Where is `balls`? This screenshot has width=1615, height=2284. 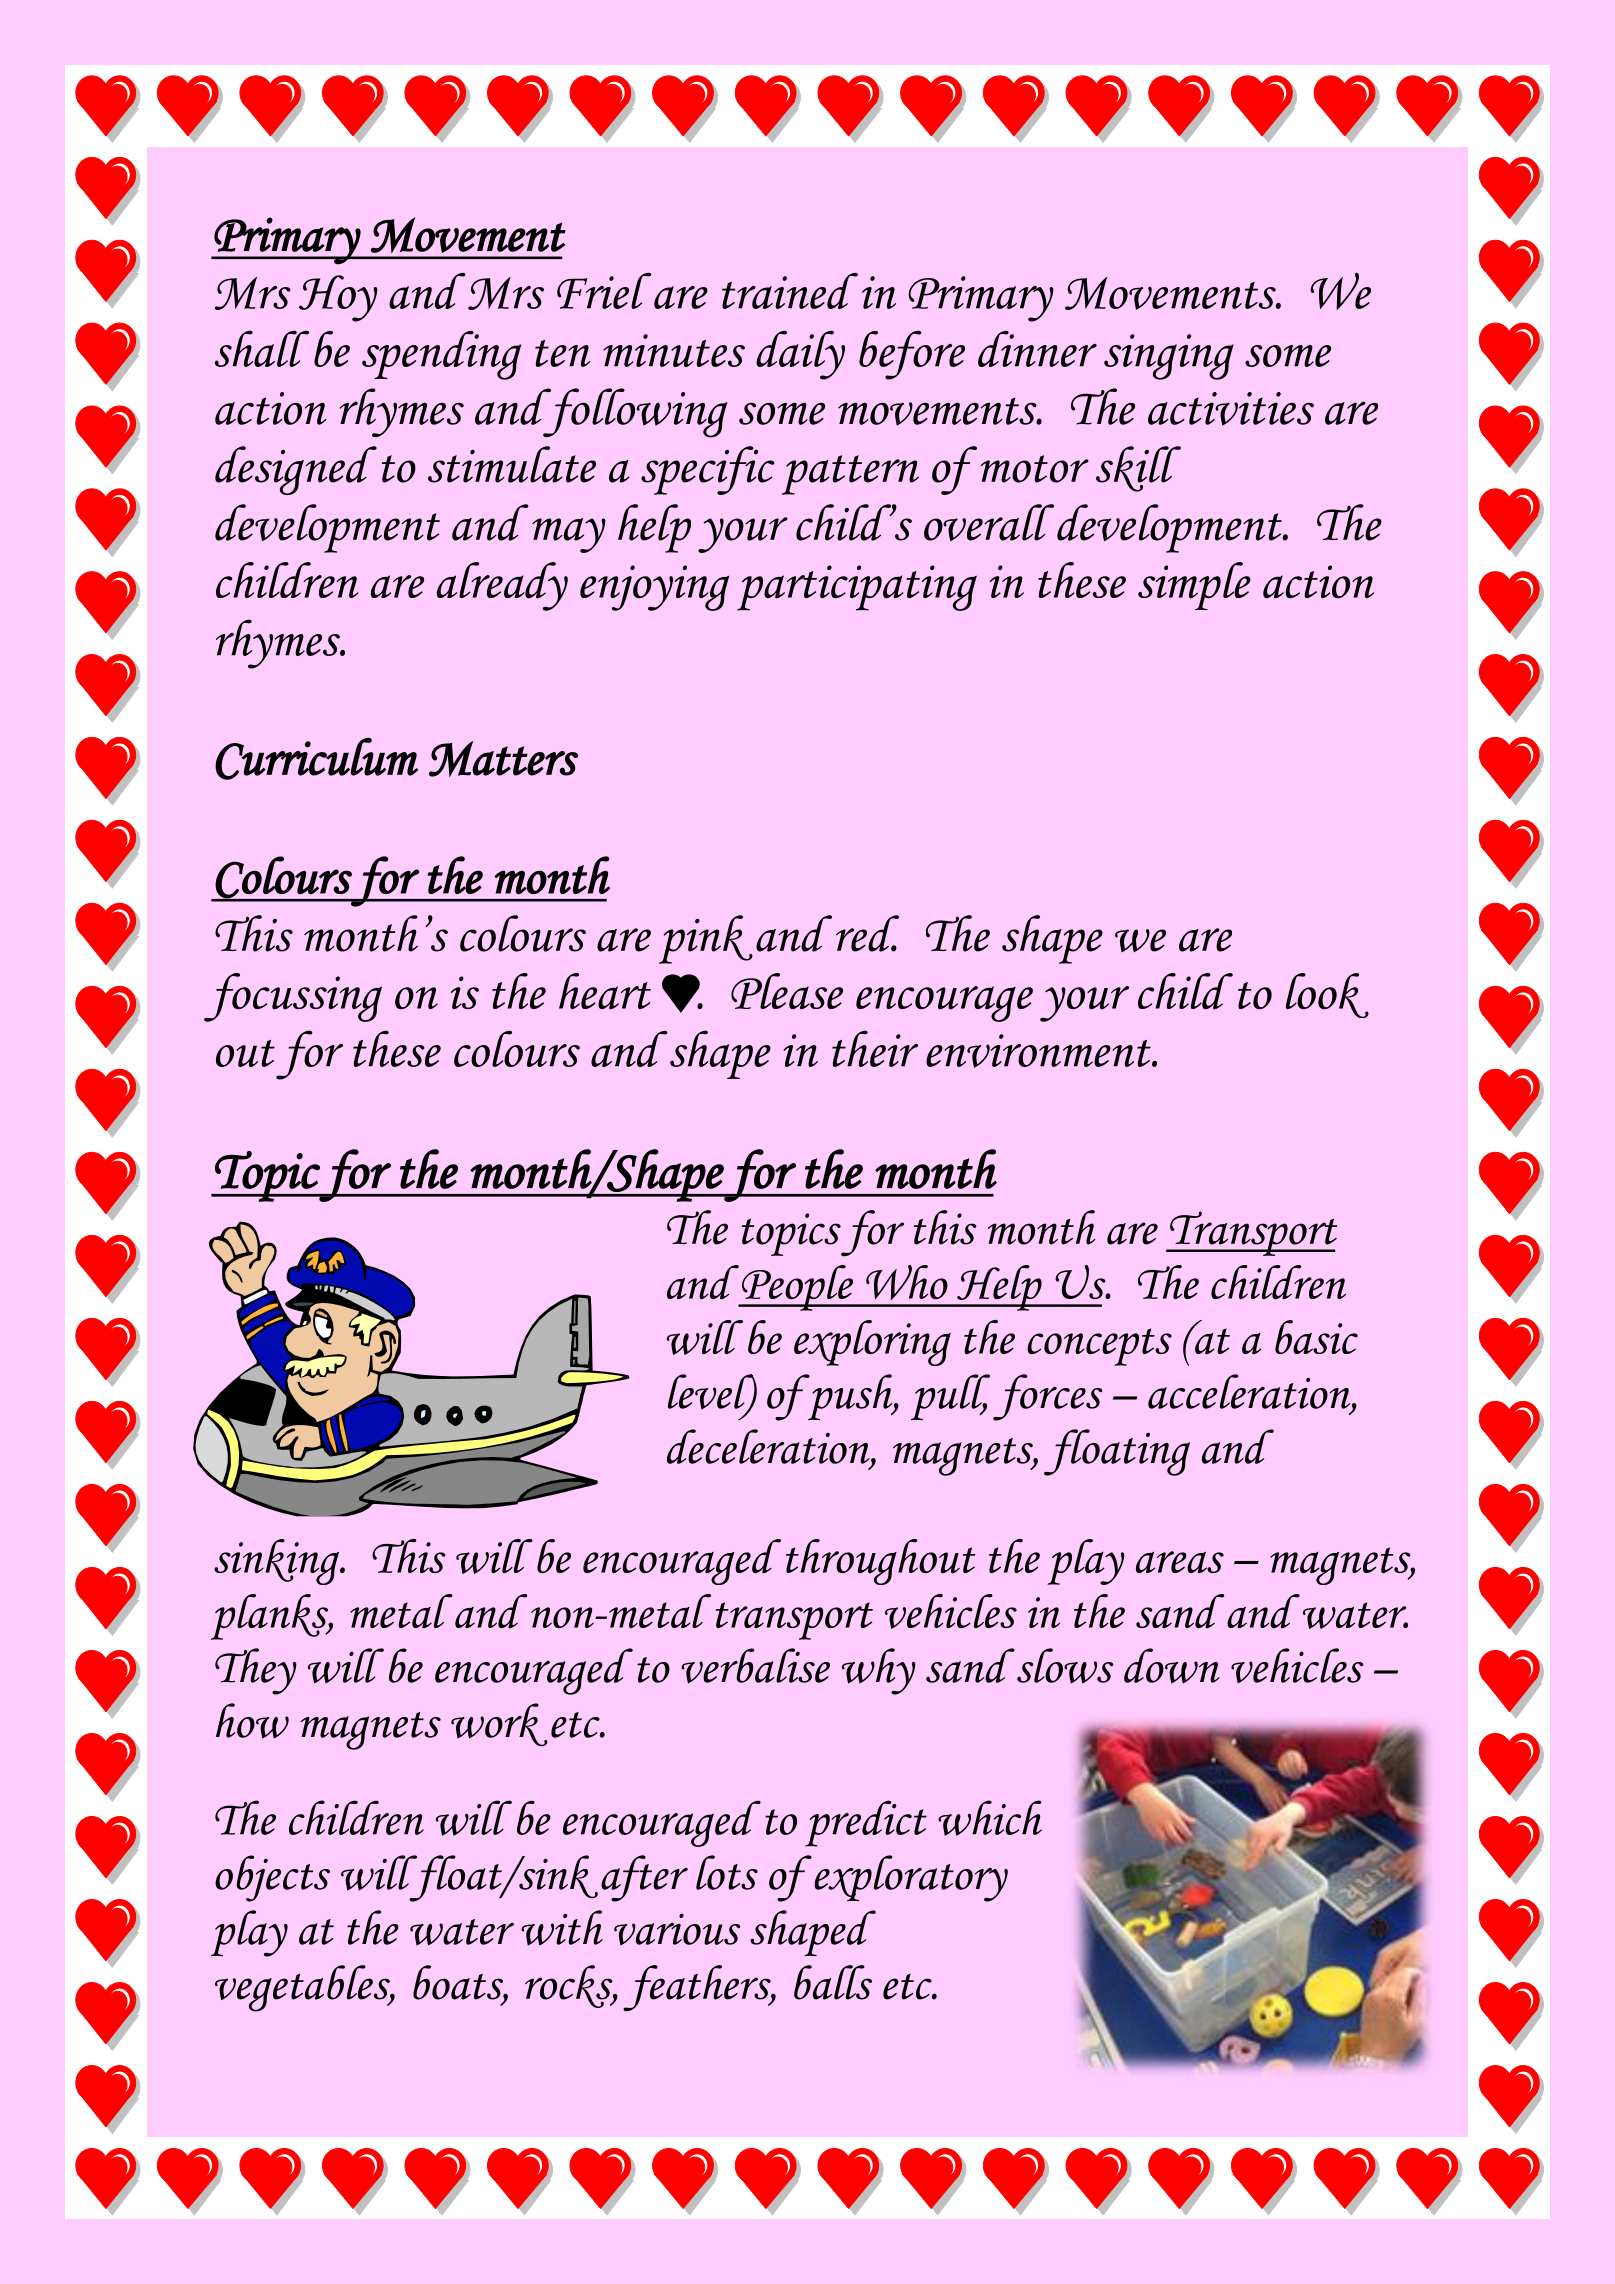 balls is located at coordinates (833, 1982).
